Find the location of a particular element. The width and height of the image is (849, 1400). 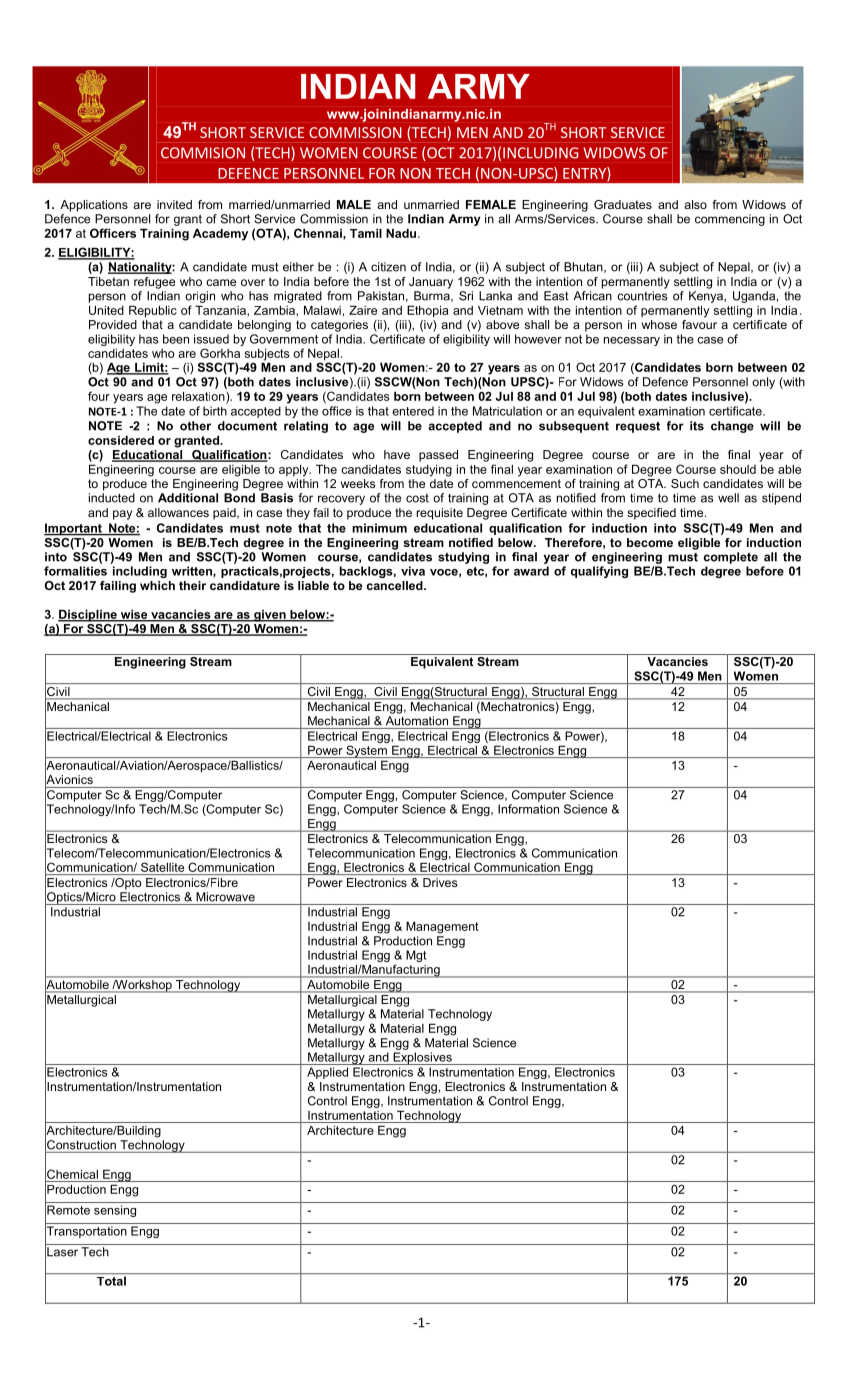

sensing is located at coordinates (115, 1211).
